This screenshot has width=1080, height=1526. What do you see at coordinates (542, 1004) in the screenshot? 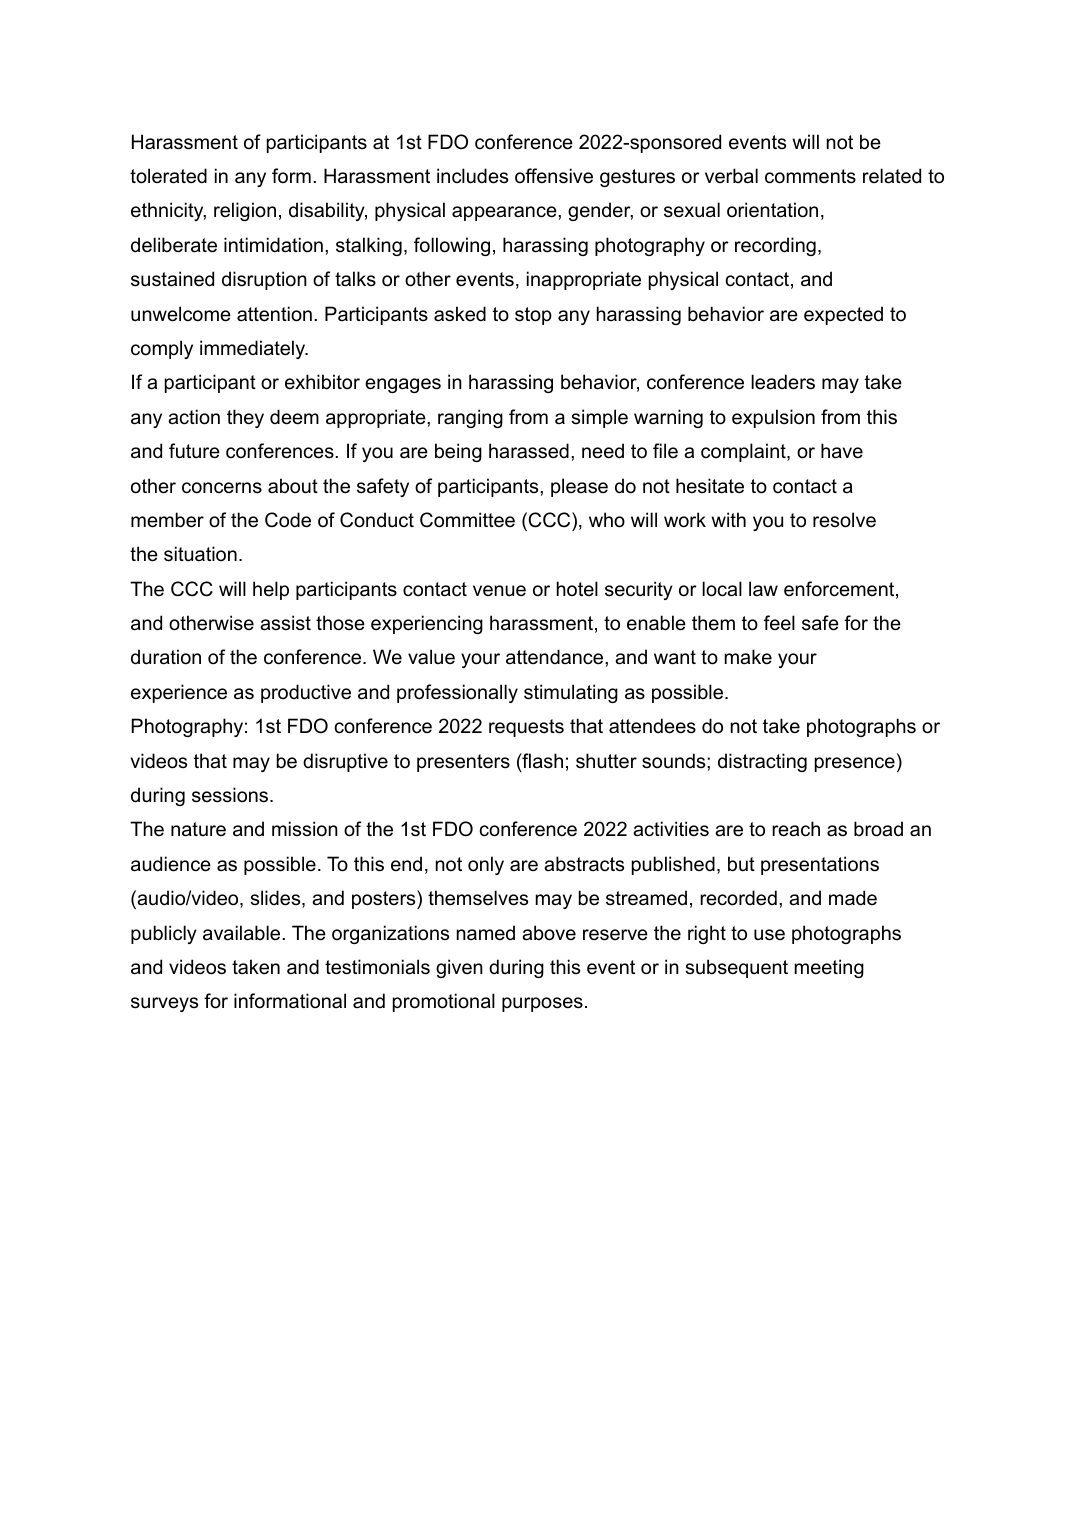
I see `purposes` at bounding box center [542, 1004].
